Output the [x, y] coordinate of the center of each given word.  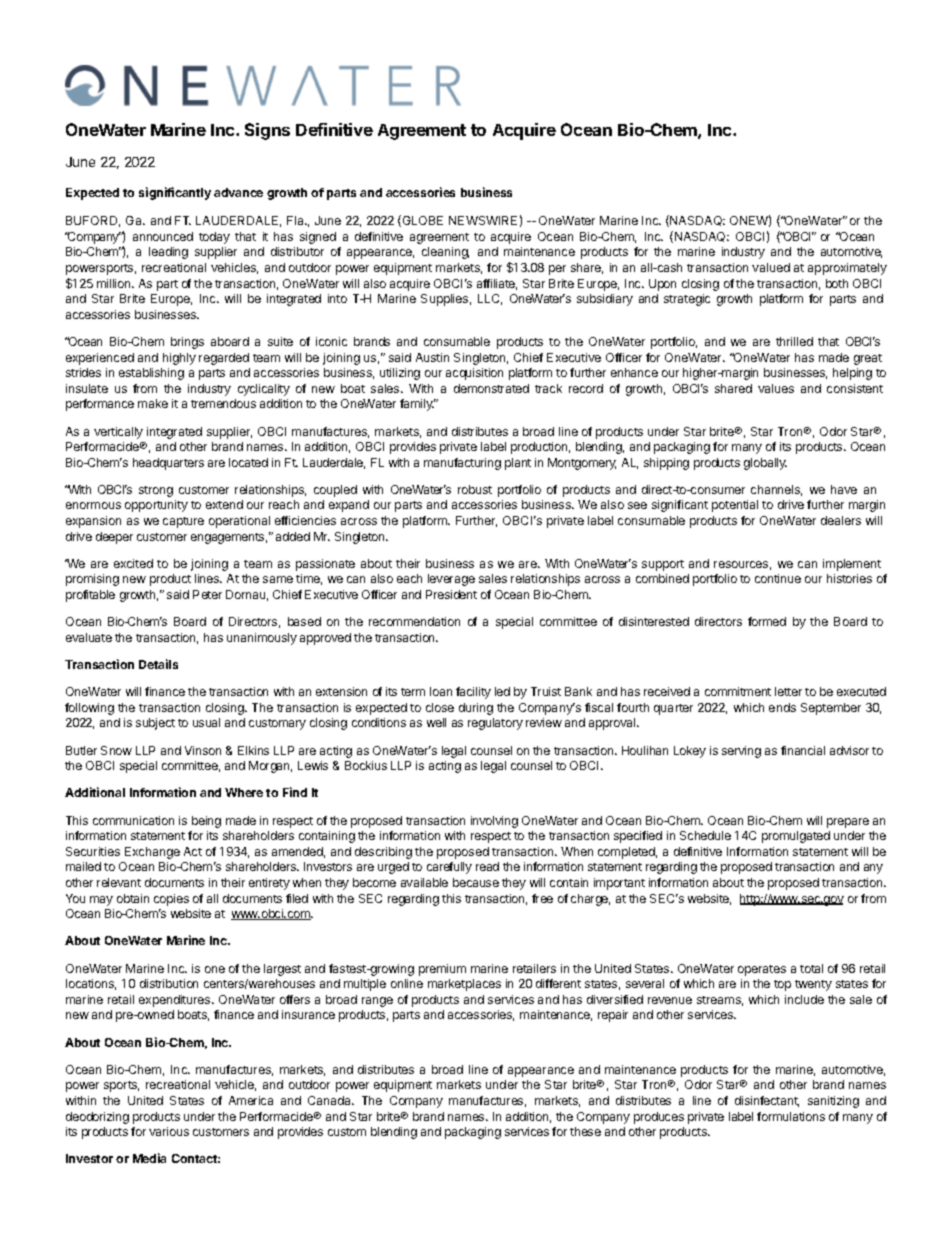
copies [171, 900]
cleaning [445, 253]
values [776, 388]
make [153, 403]
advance [238, 192]
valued [771, 267]
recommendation [414, 621]
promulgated [796, 837]
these [585, 1131]
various [169, 1131]
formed [767, 621]
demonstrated [491, 388]
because [476, 882]
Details [158, 664]
